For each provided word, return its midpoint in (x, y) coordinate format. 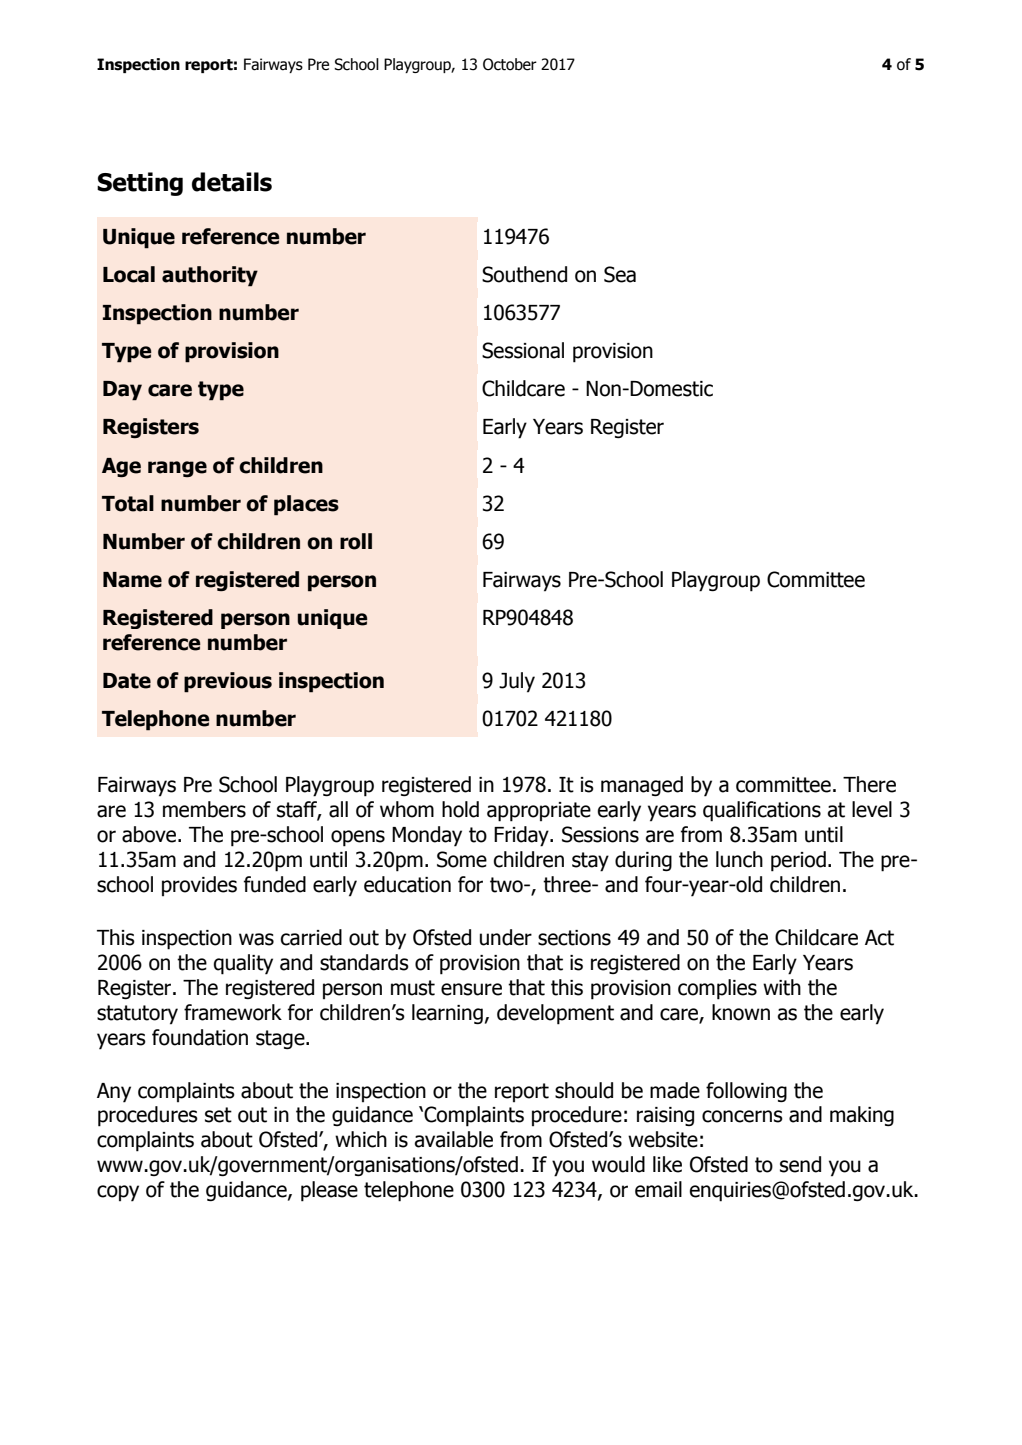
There (869, 784)
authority (210, 276)
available (453, 1139)
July (517, 682)
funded (275, 884)
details (232, 182)
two (507, 885)
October (510, 64)
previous (228, 682)
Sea (620, 274)
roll (356, 541)
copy (118, 1193)
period (798, 861)
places (306, 505)
